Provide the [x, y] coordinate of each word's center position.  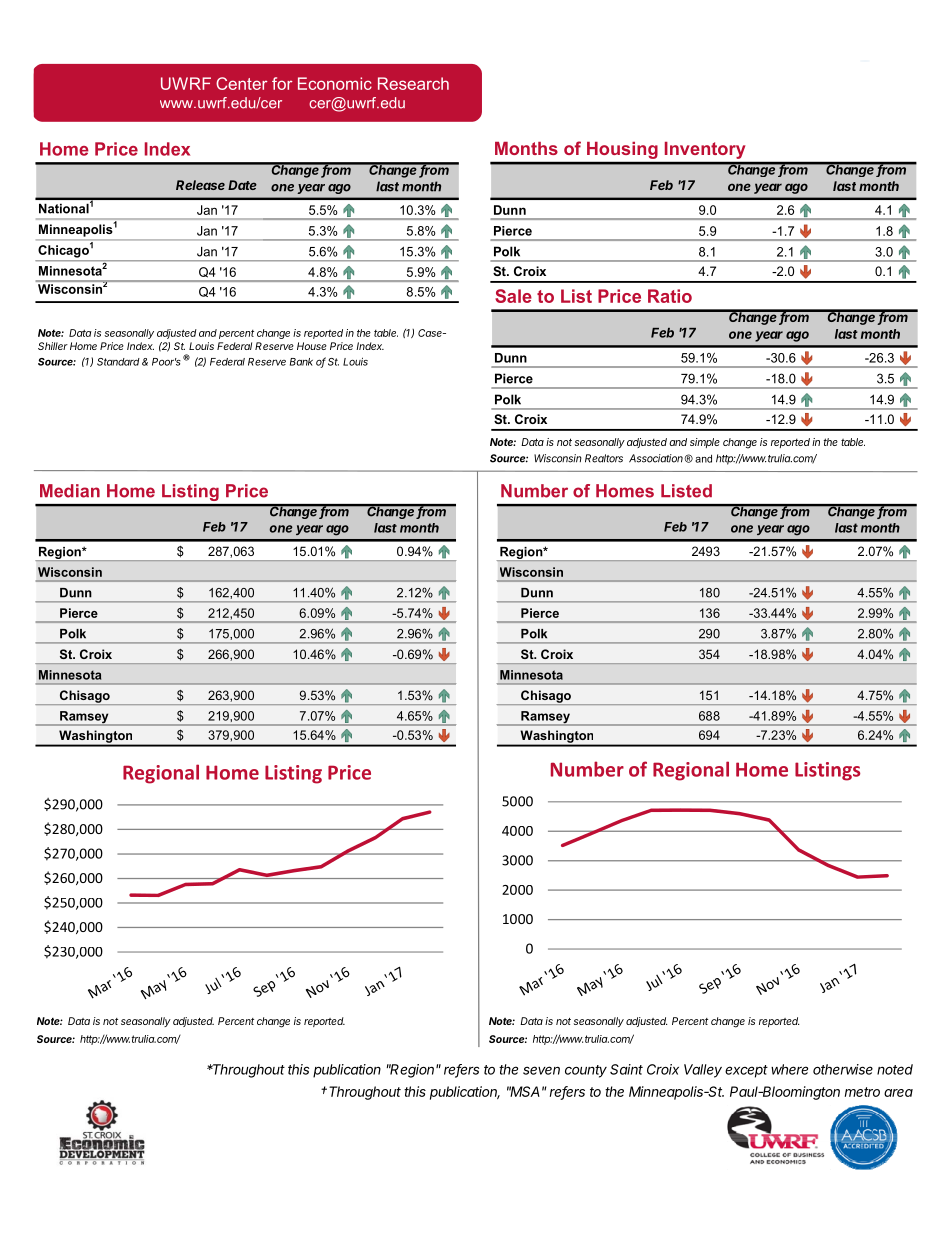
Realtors [604, 458]
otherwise [843, 1069]
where [789, 1069]
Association [657, 458]
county [586, 1071]
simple [705, 443]
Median [70, 491]
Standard [118, 362]
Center [242, 83]
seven [541, 1070]
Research [413, 83]
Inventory [705, 150]
